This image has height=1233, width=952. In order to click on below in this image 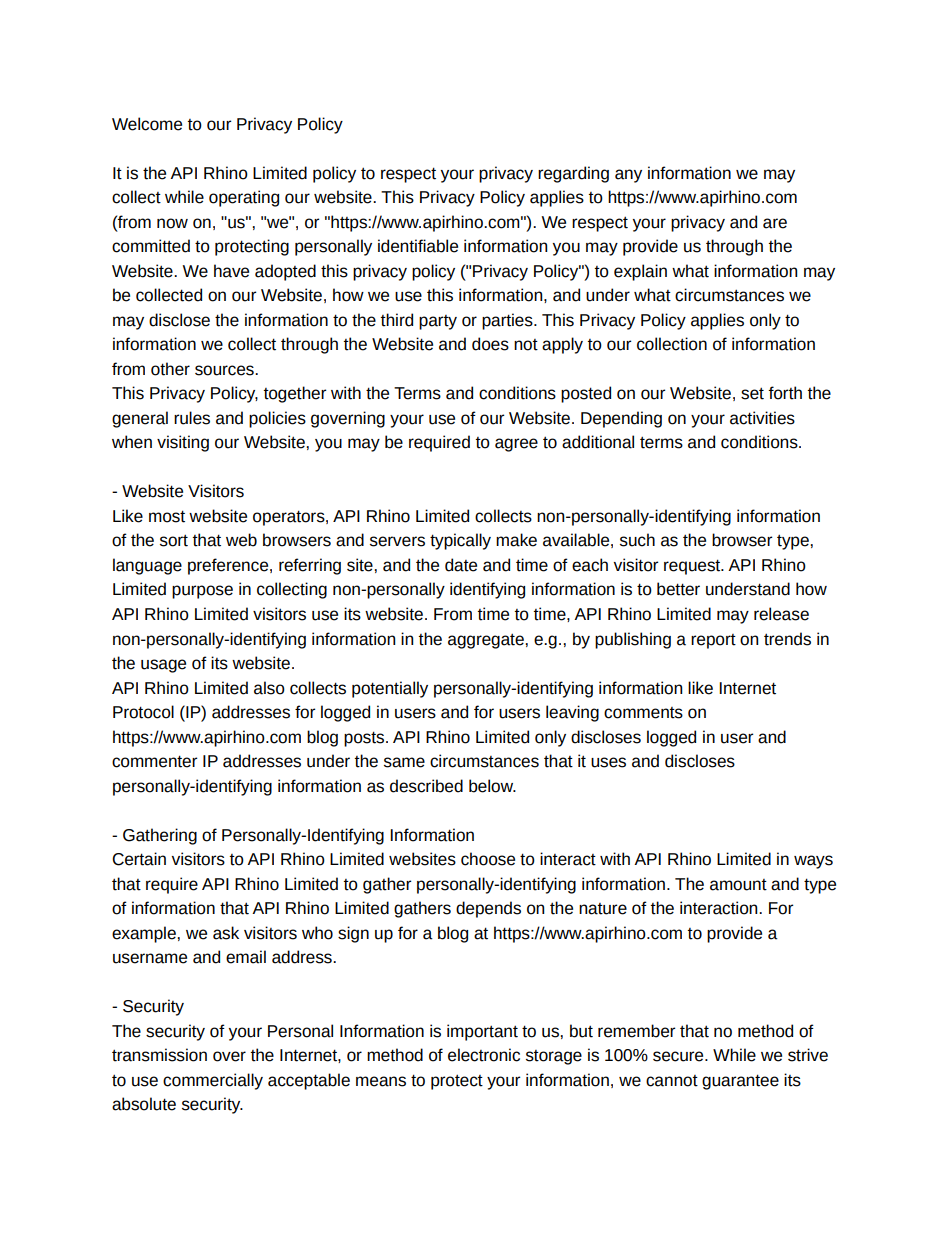, I will do `click(492, 786)`.
